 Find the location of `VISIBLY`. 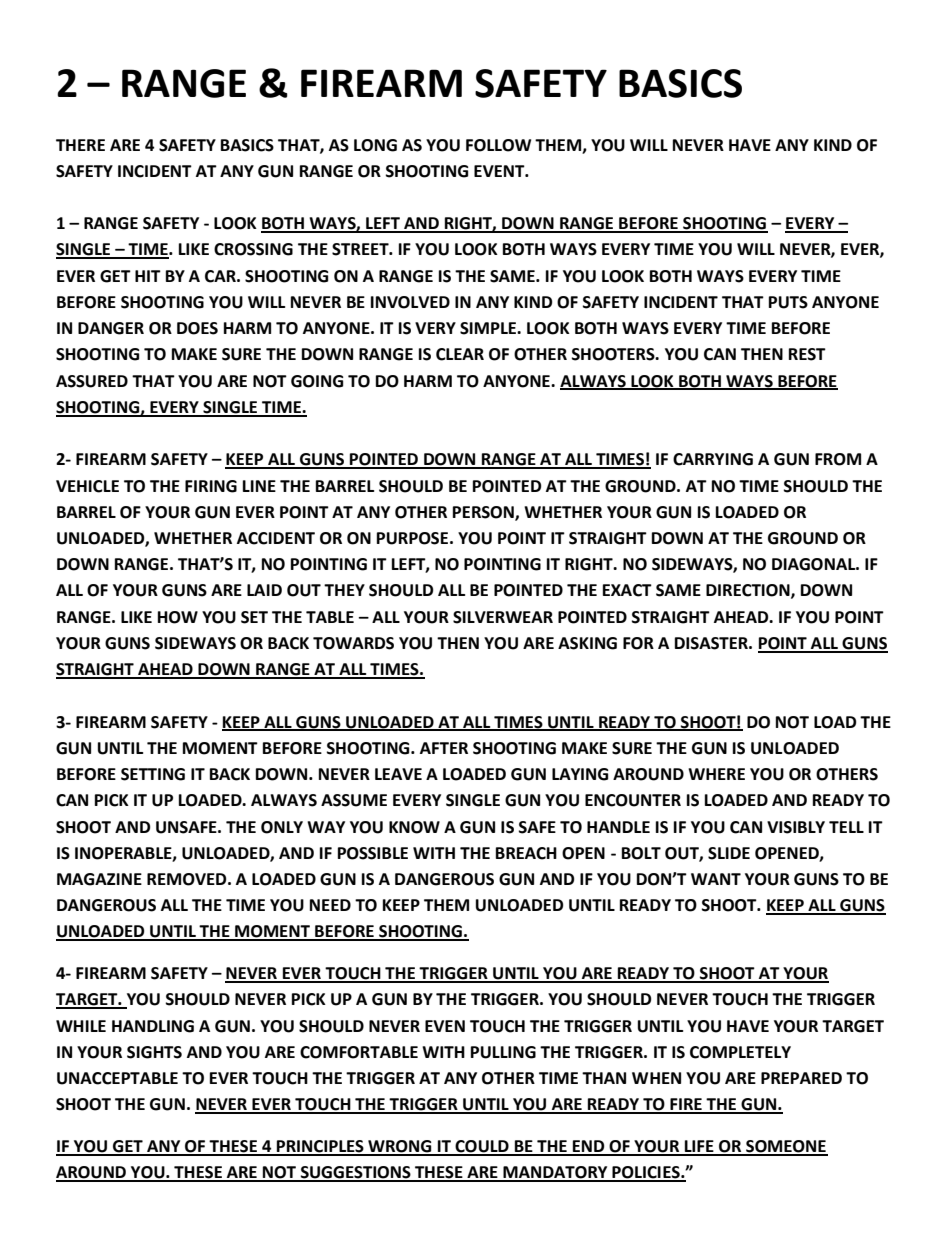

VISIBLY is located at coordinates (796, 827).
